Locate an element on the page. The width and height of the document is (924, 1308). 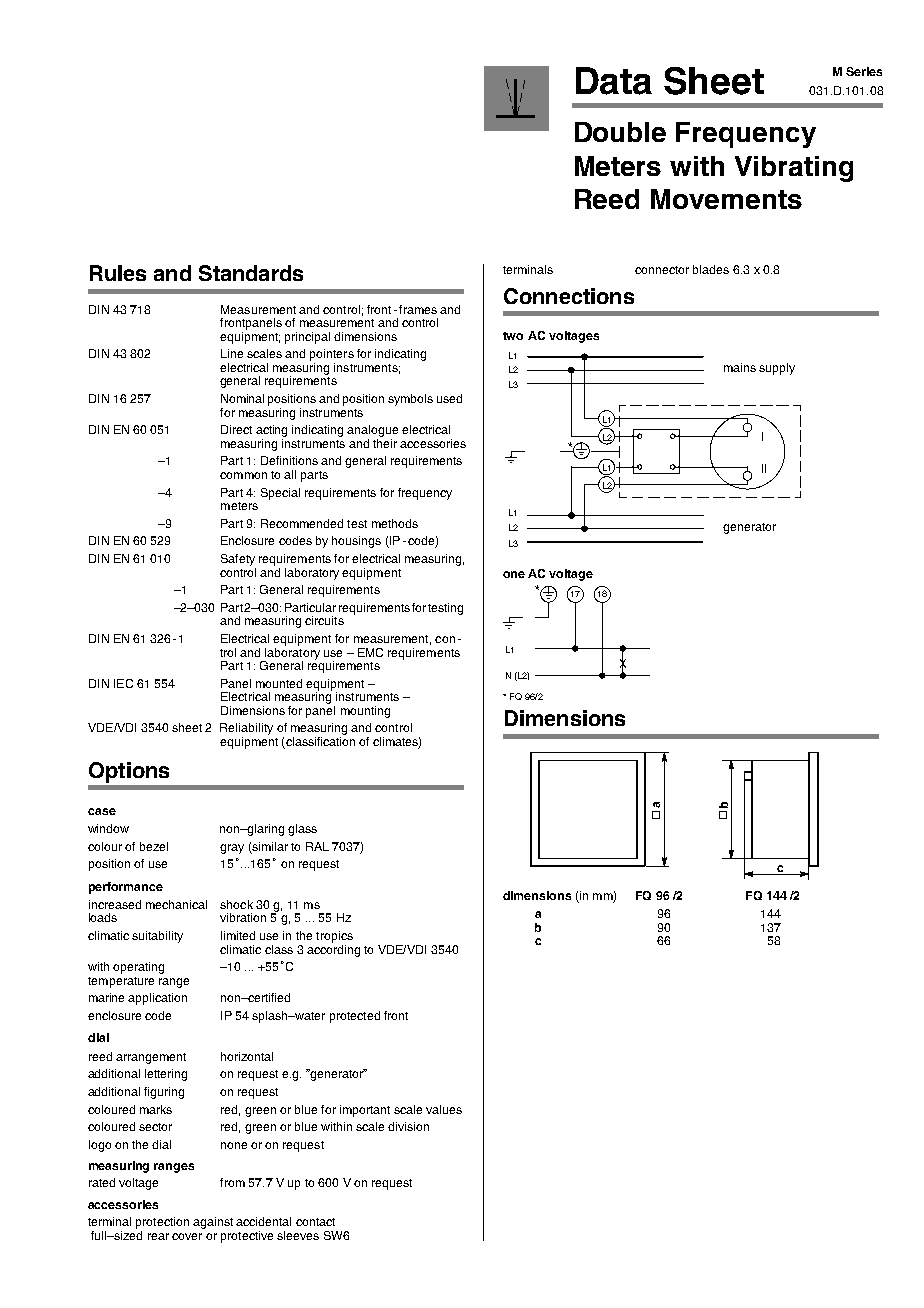
Vibrating is located at coordinates (794, 169).
